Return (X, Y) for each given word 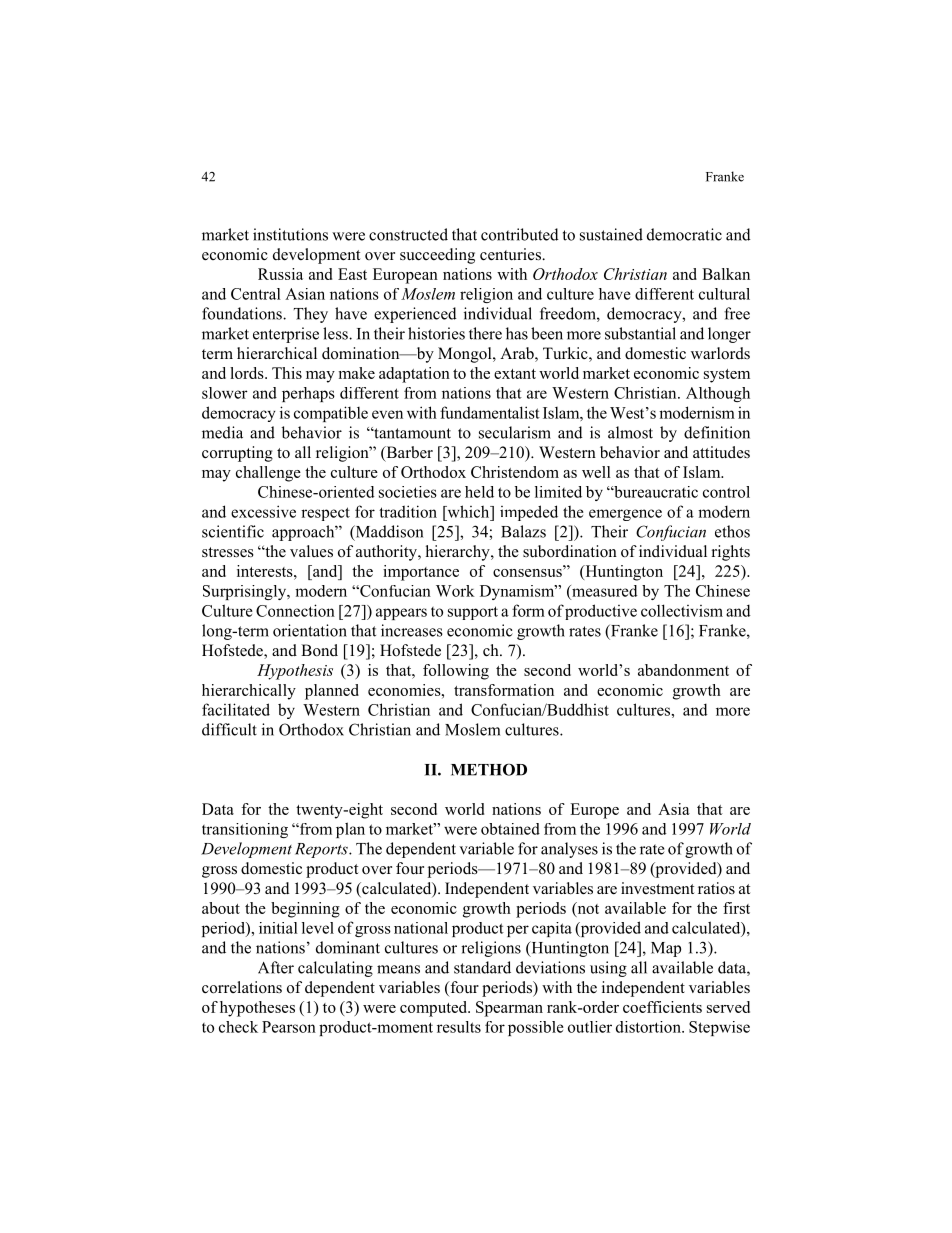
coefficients (662, 1007)
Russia (280, 274)
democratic (684, 234)
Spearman (509, 1009)
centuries (511, 254)
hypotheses (257, 1009)
